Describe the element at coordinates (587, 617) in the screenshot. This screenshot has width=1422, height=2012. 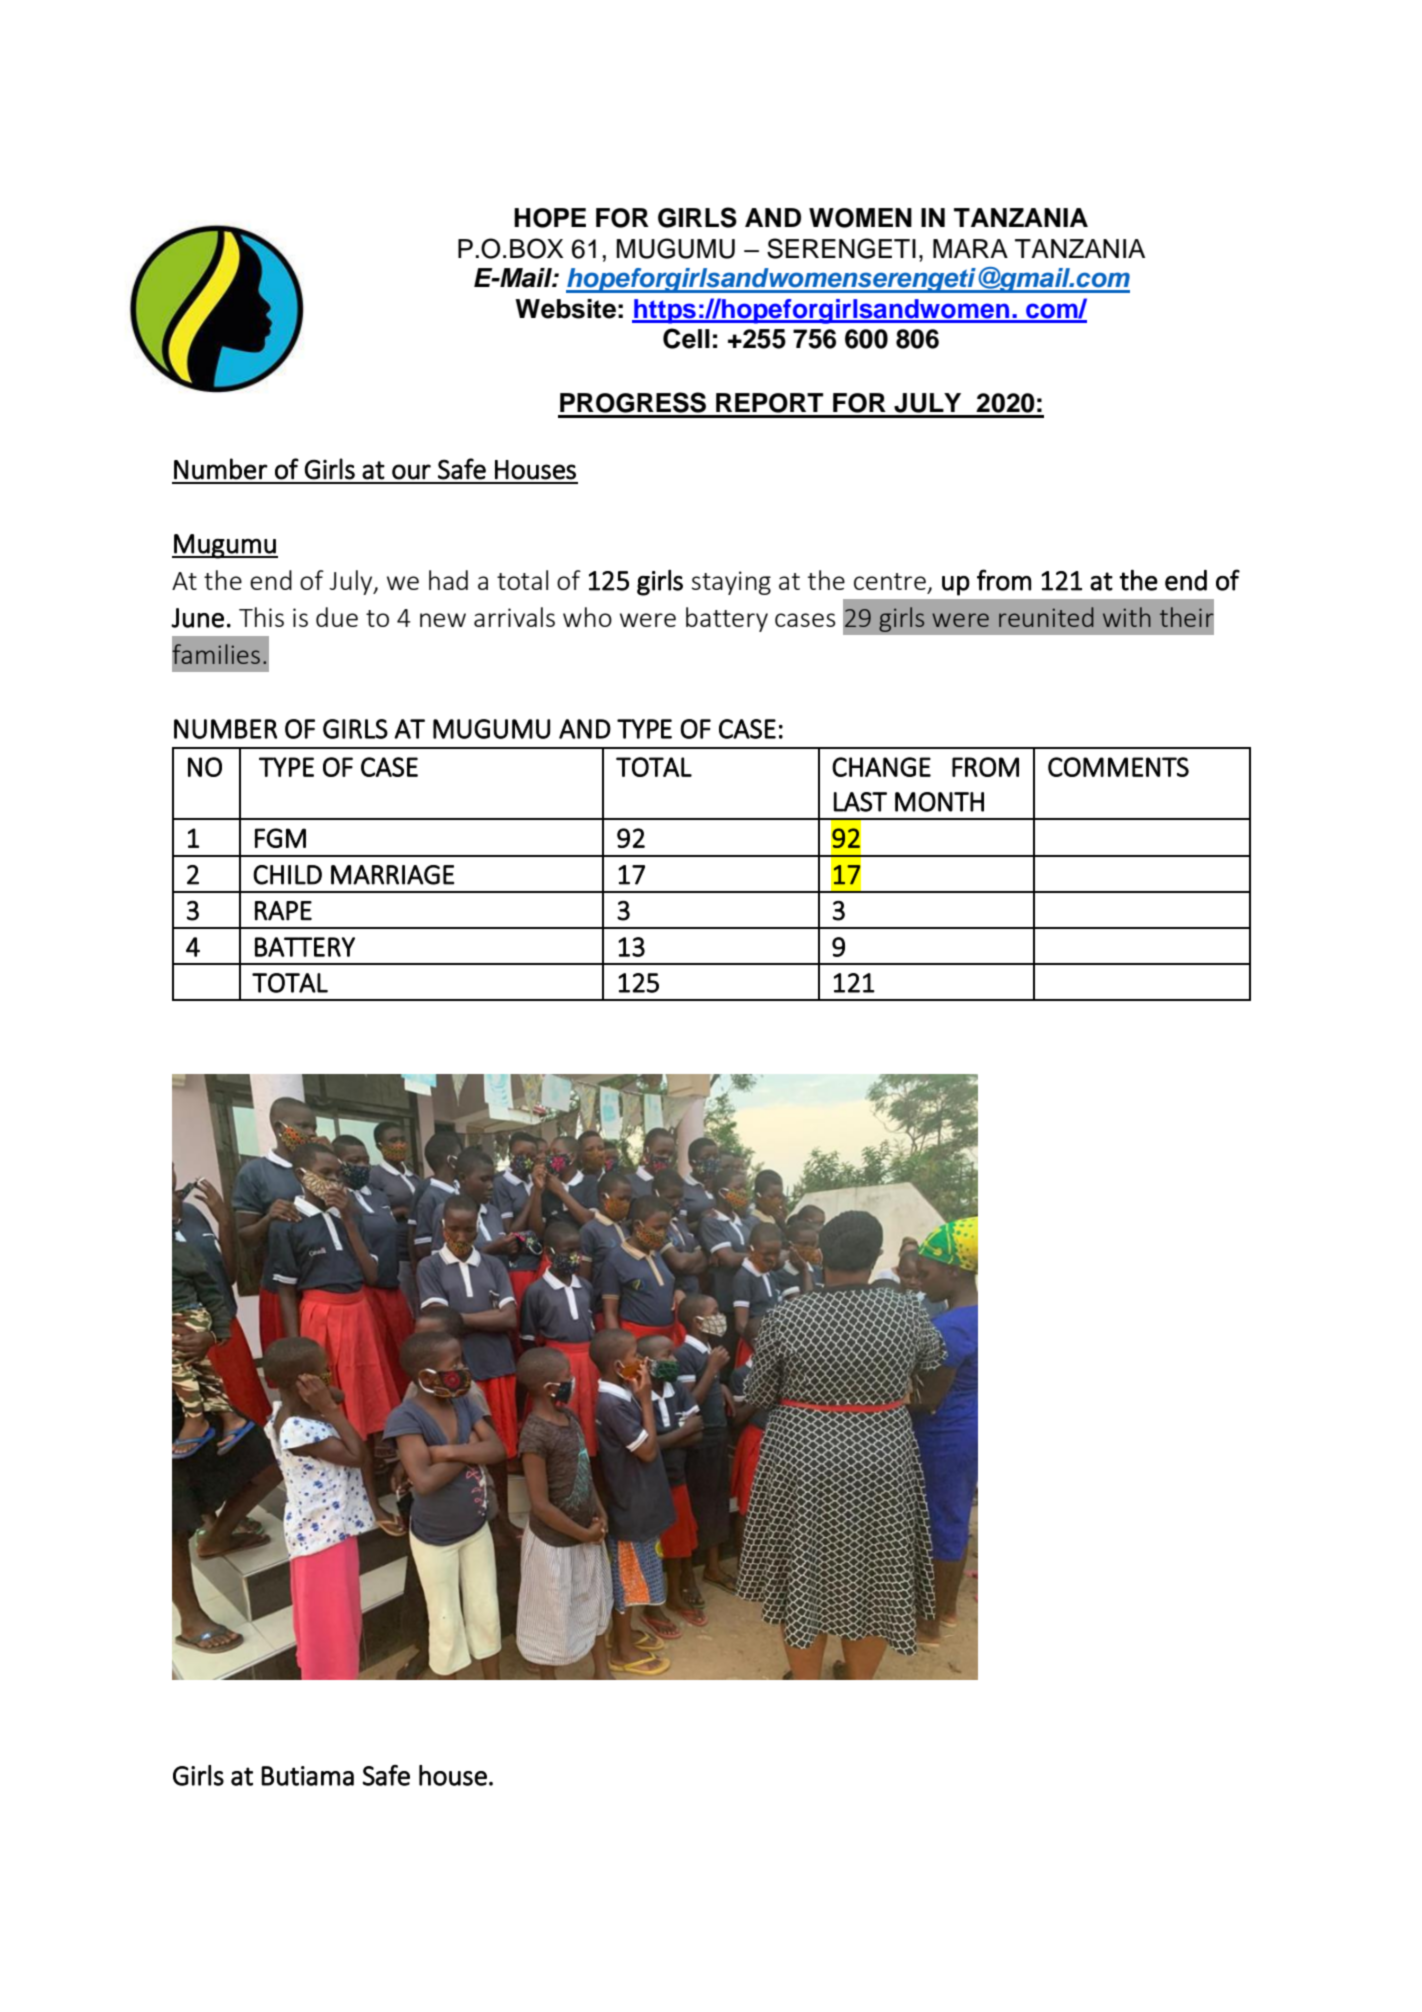
I see `who` at that location.
